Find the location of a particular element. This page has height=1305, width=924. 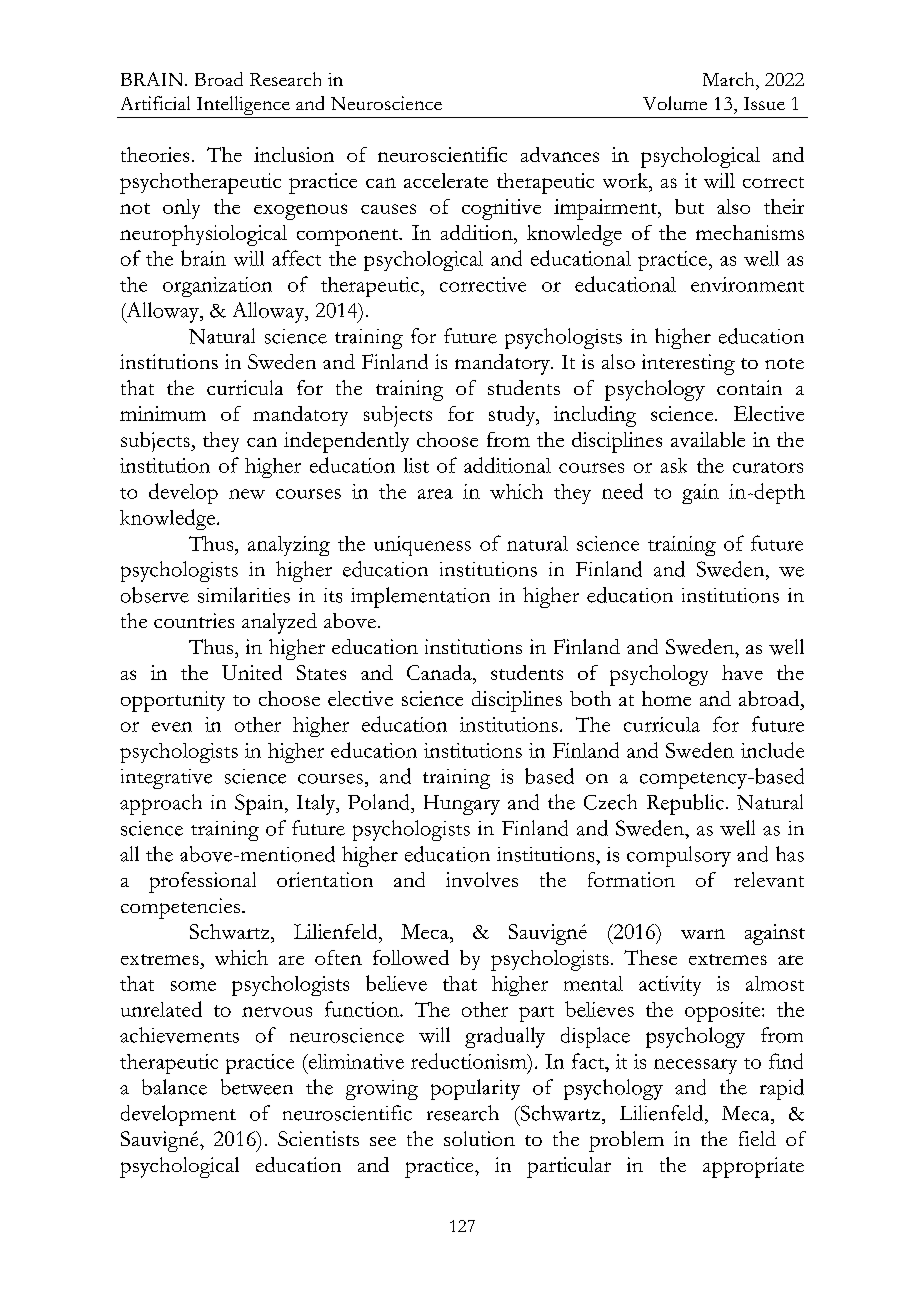

accelerate is located at coordinates (446, 180).
